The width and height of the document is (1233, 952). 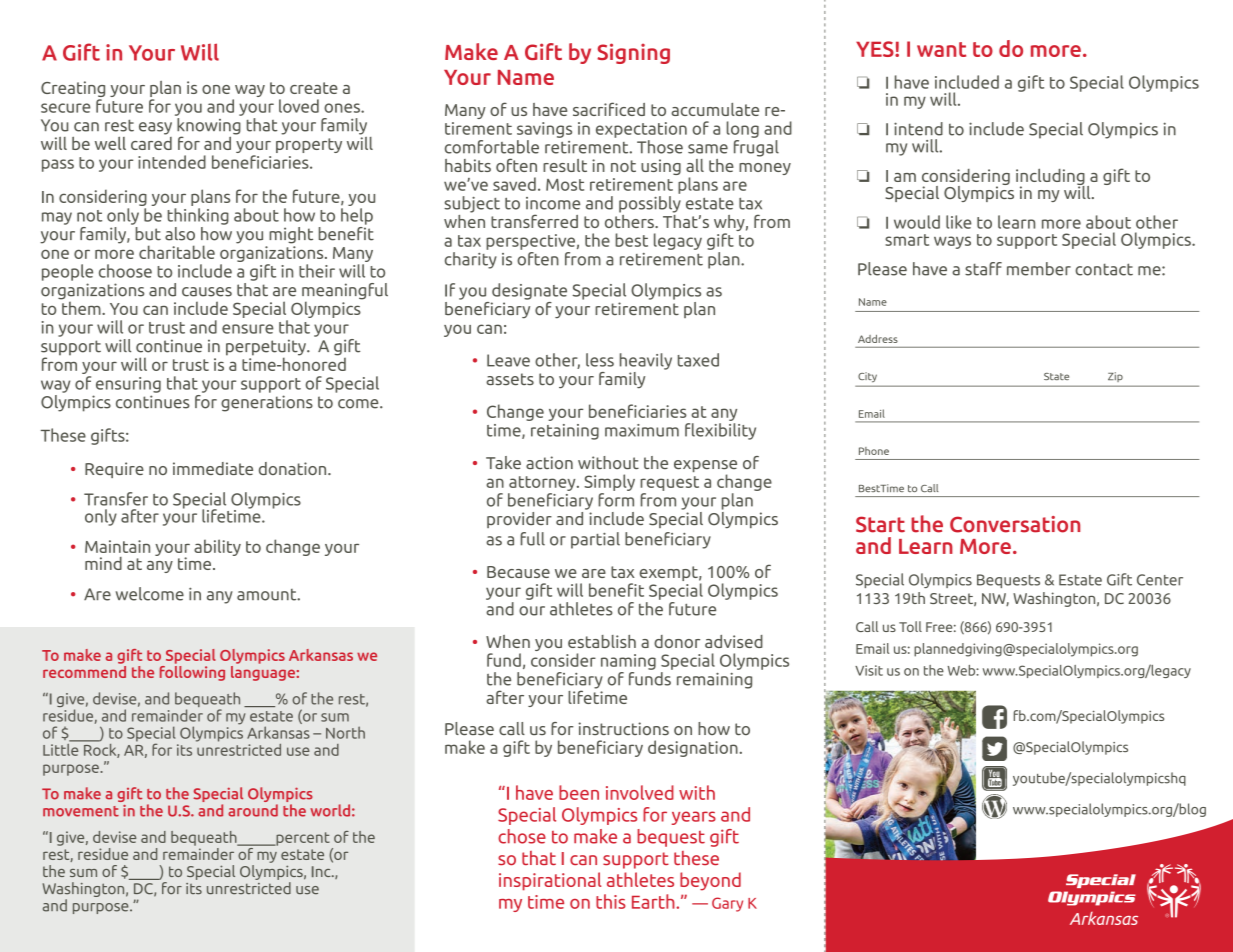 What do you see at coordinates (910, 626) in the document?
I see `Toll` at bounding box center [910, 626].
